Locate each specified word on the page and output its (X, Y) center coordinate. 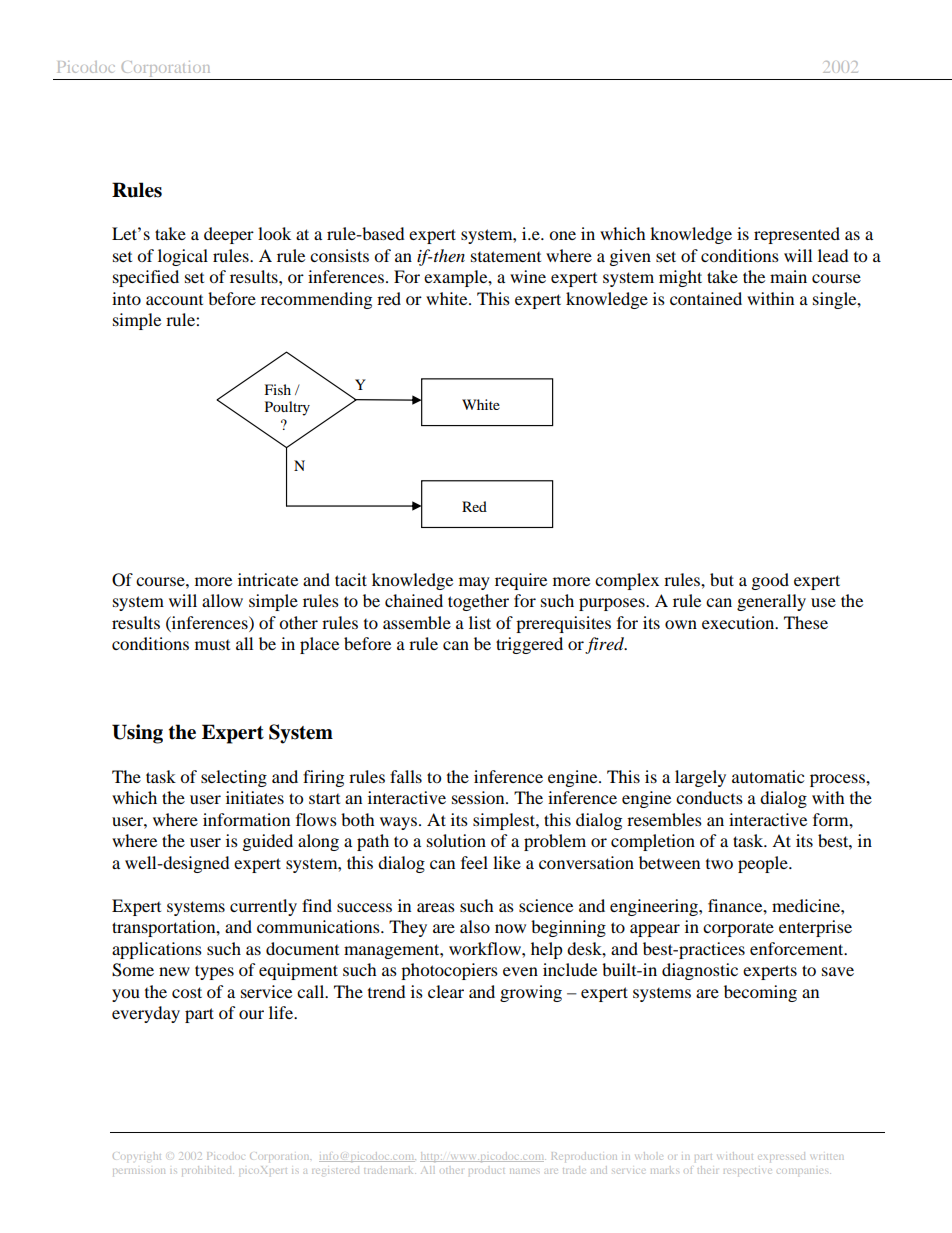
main (788, 276)
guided (268, 842)
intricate (268, 579)
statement (506, 256)
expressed (781, 1157)
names (524, 1171)
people (764, 864)
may (474, 583)
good (770, 581)
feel (474, 862)
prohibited (208, 1171)
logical (183, 257)
